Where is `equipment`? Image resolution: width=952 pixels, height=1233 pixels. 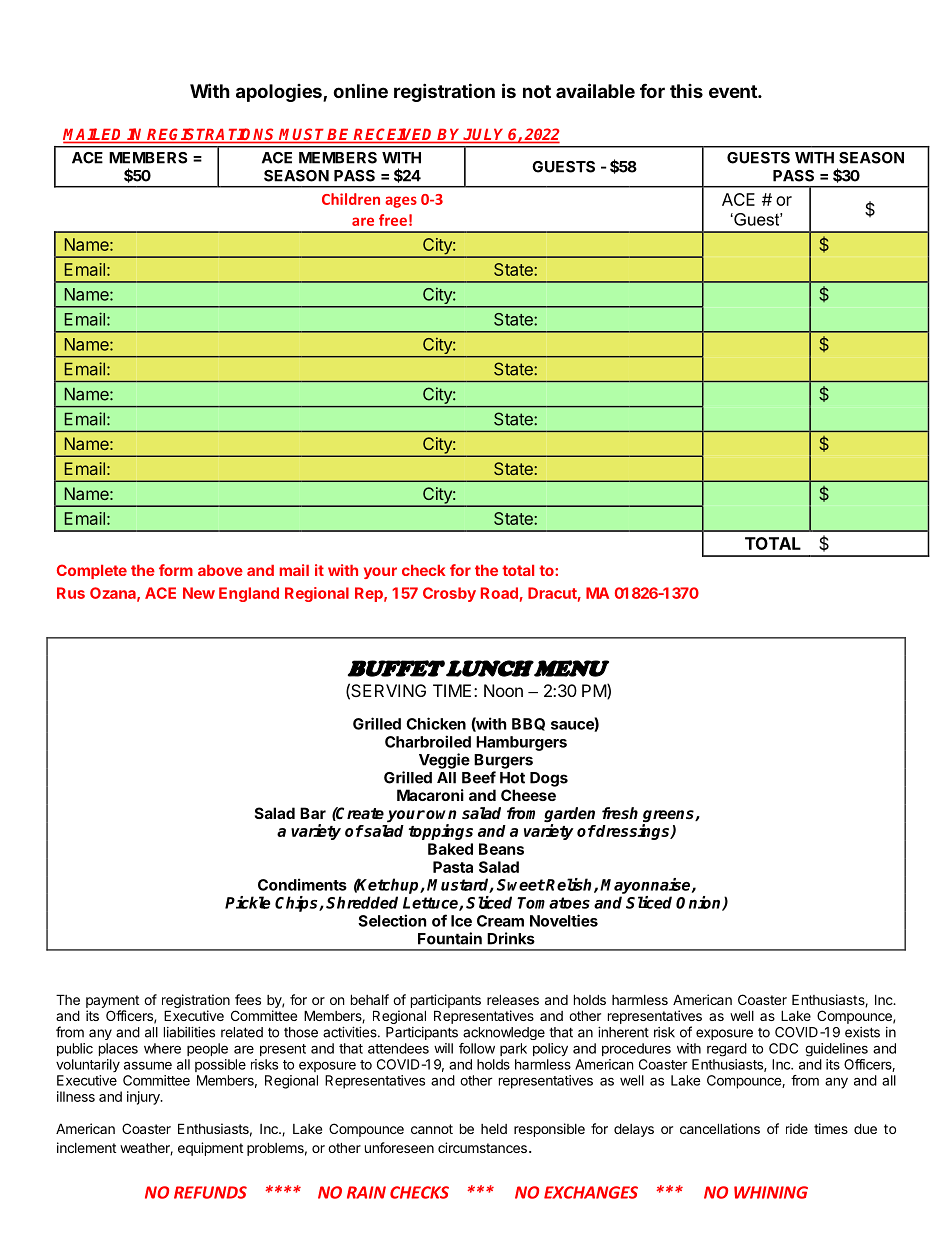
equipment is located at coordinates (210, 1149).
